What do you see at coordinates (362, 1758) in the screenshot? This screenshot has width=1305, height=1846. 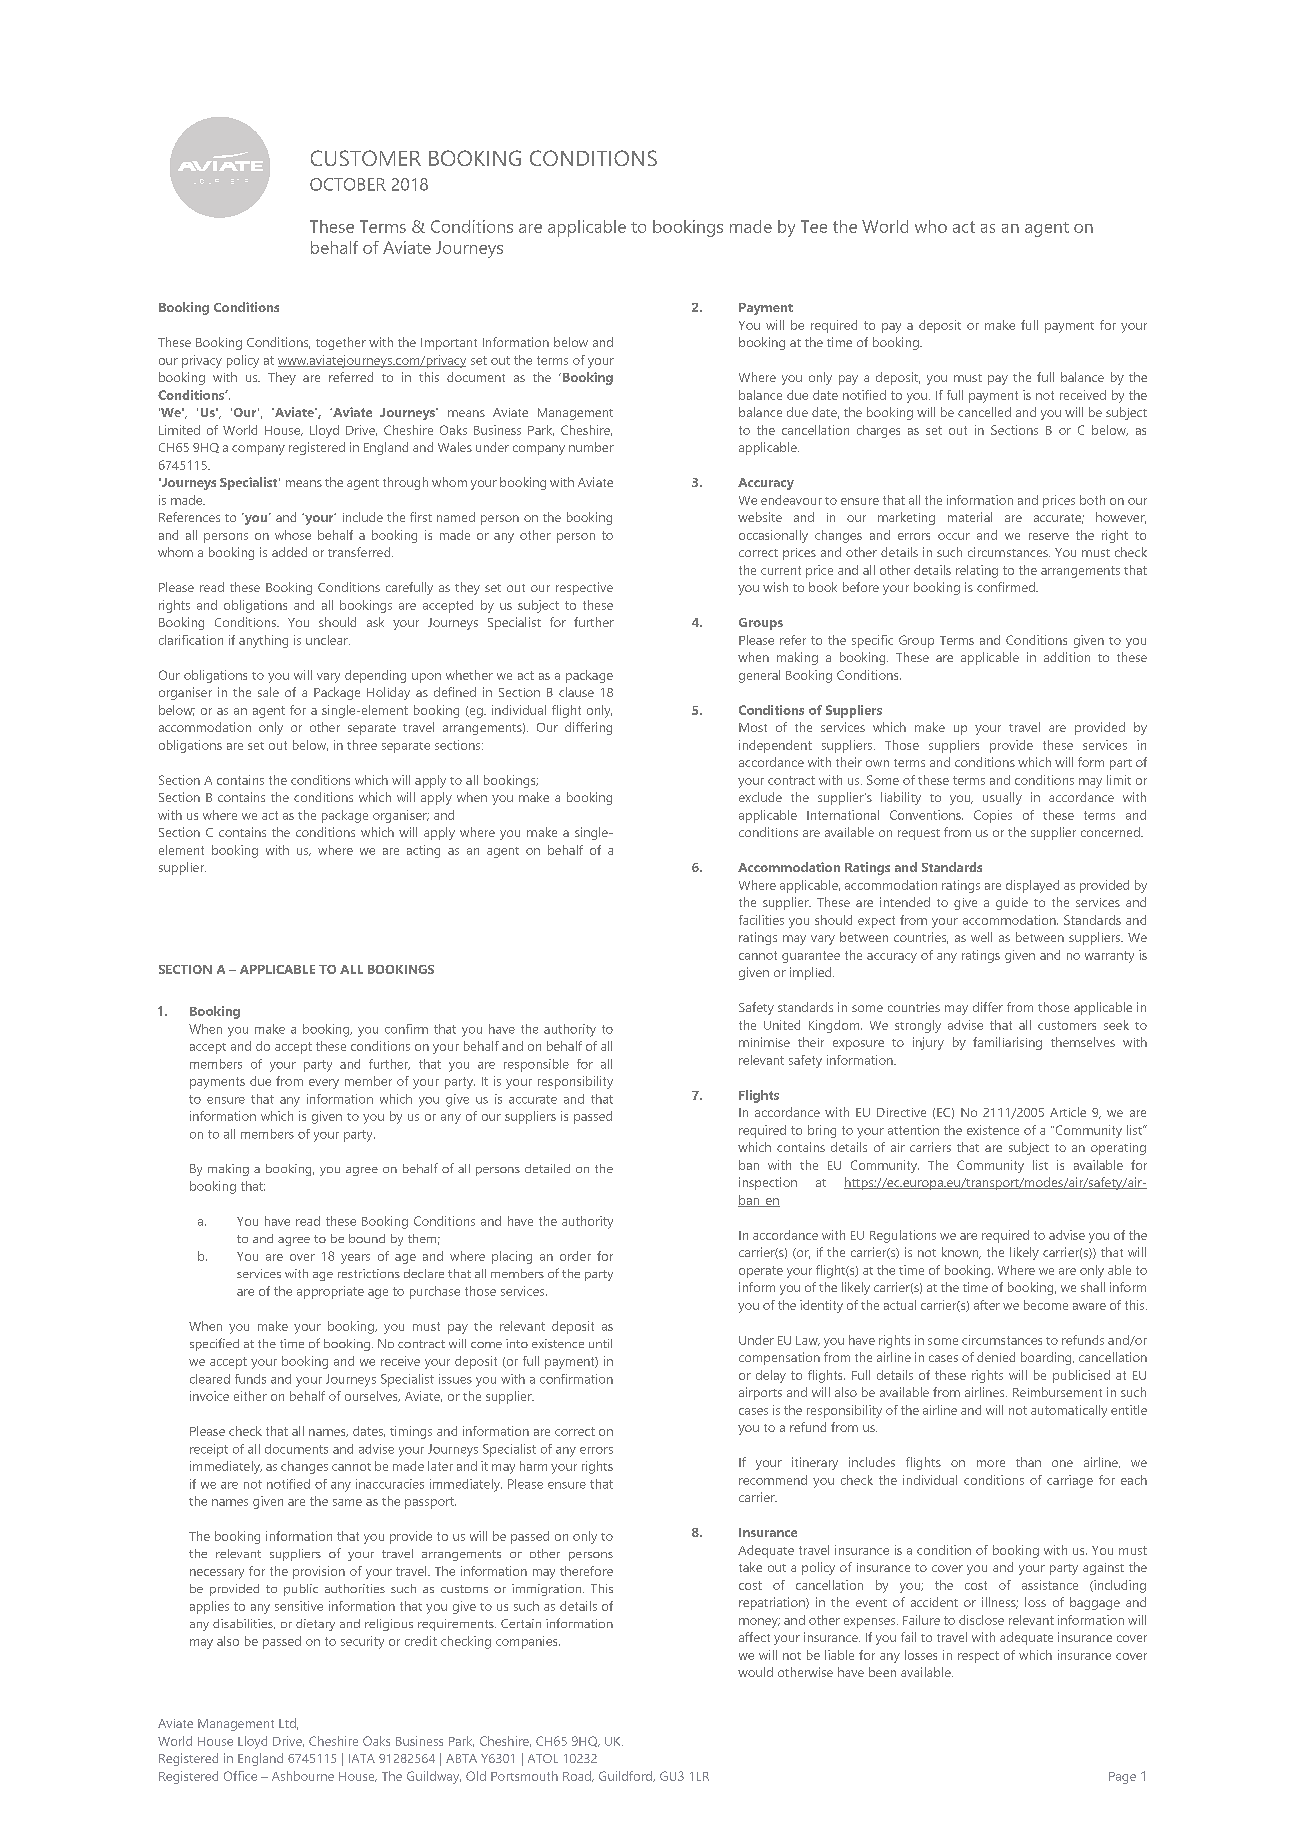 I see `IATA` at bounding box center [362, 1758].
